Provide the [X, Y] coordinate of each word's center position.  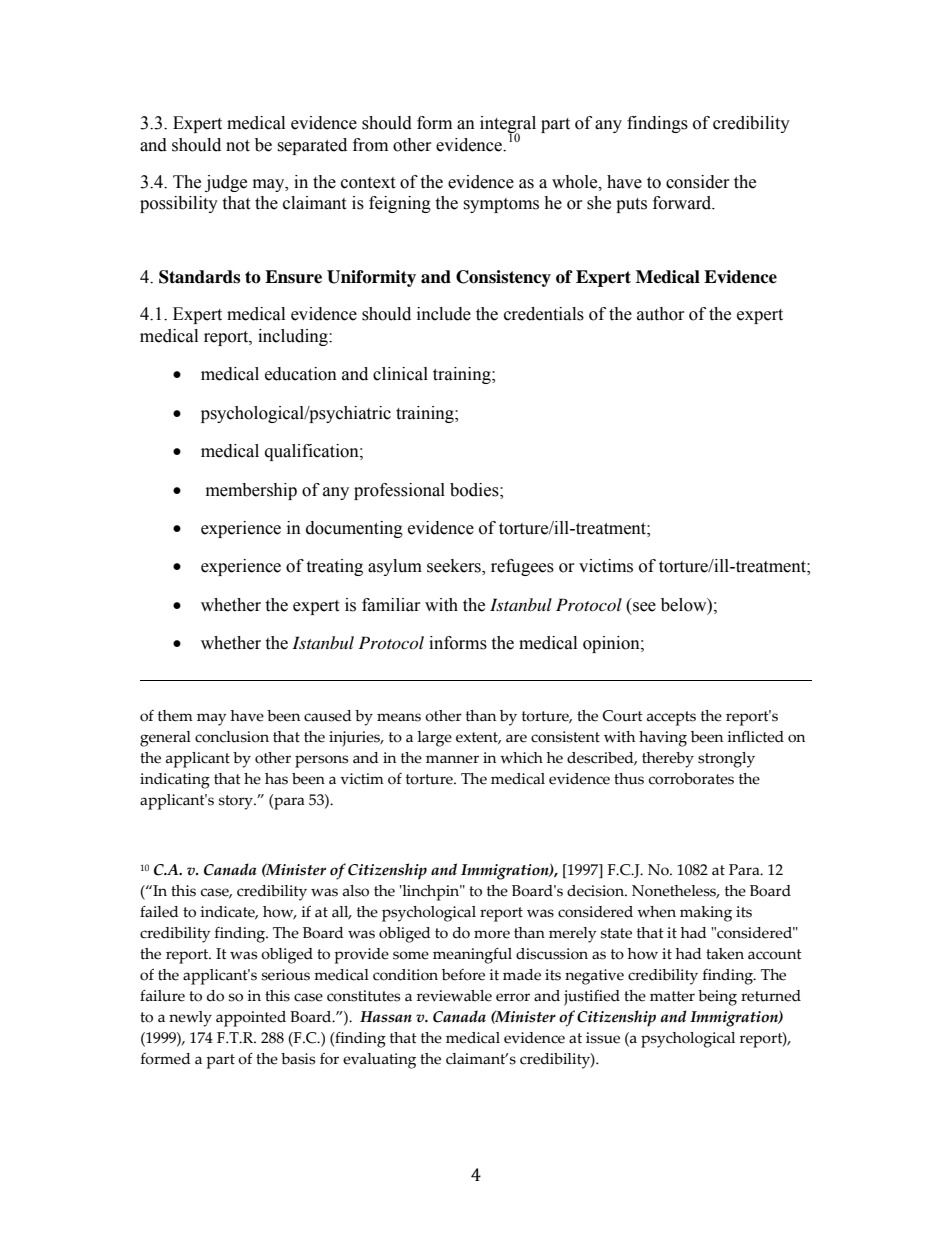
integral [508, 126]
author [661, 314]
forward [683, 203]
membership [251, 491]
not [238, 146]
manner [452, 759]
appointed [251, 1019]
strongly [726, 760]
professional [399, 491]
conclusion [232, 737]
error [513, 997]
